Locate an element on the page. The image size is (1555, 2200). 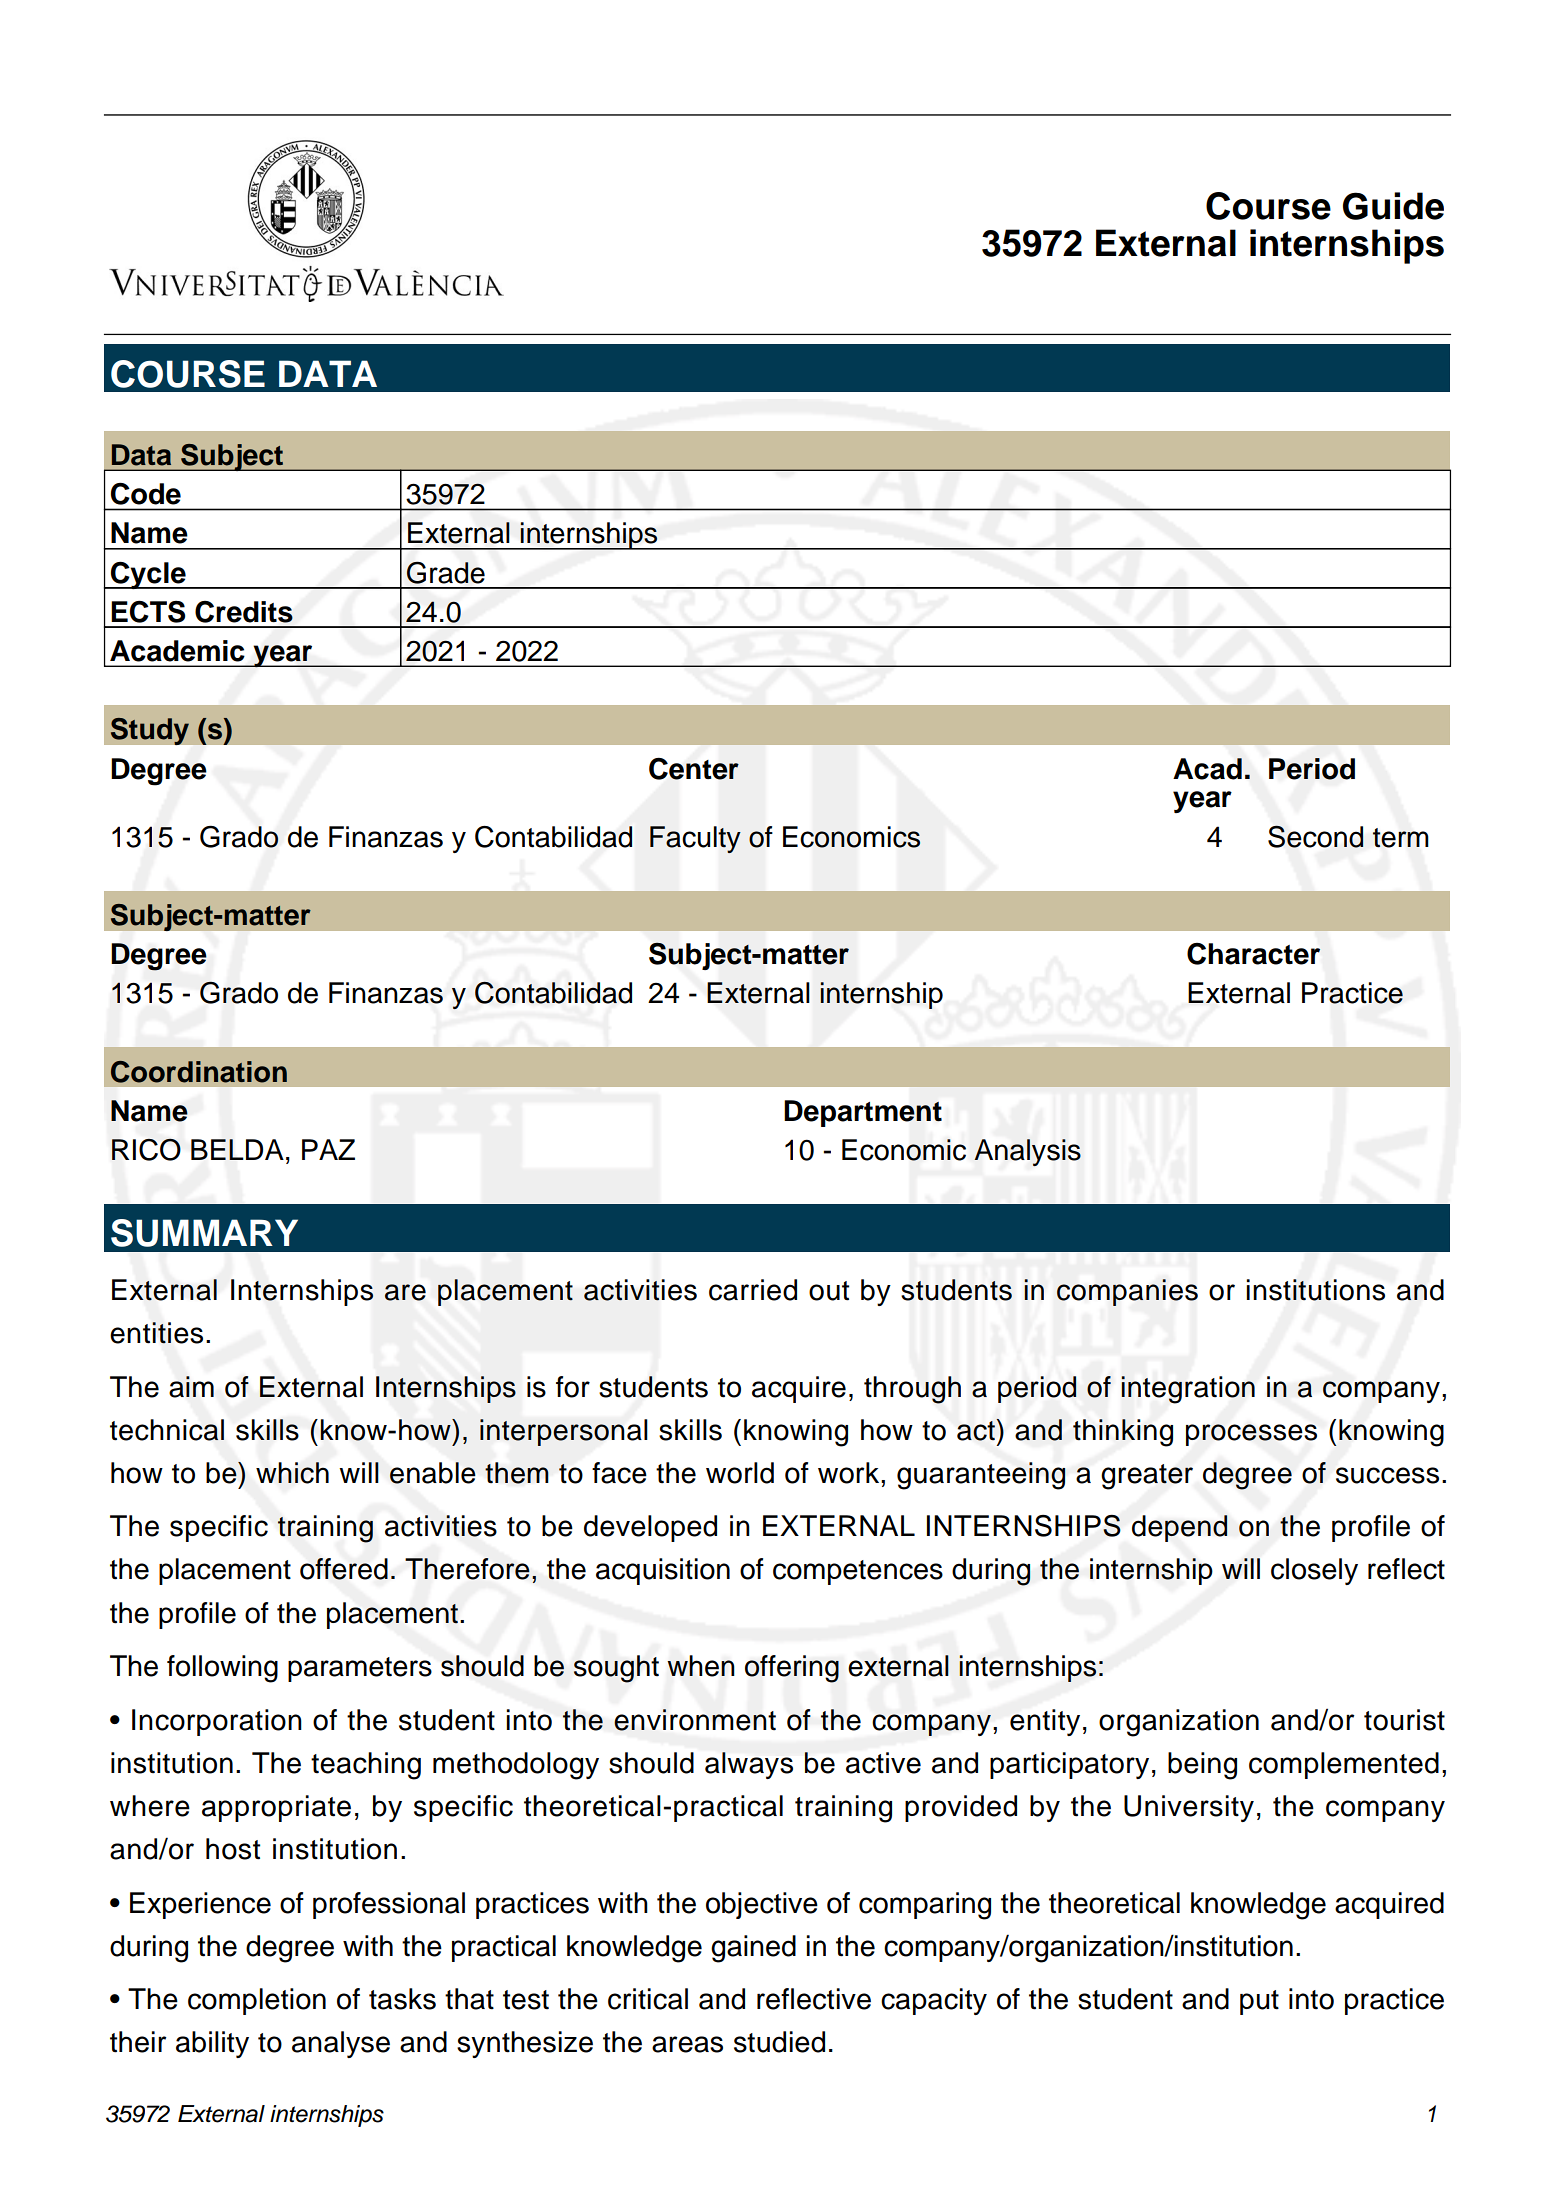
Study is located at coordinates (149, 731).
